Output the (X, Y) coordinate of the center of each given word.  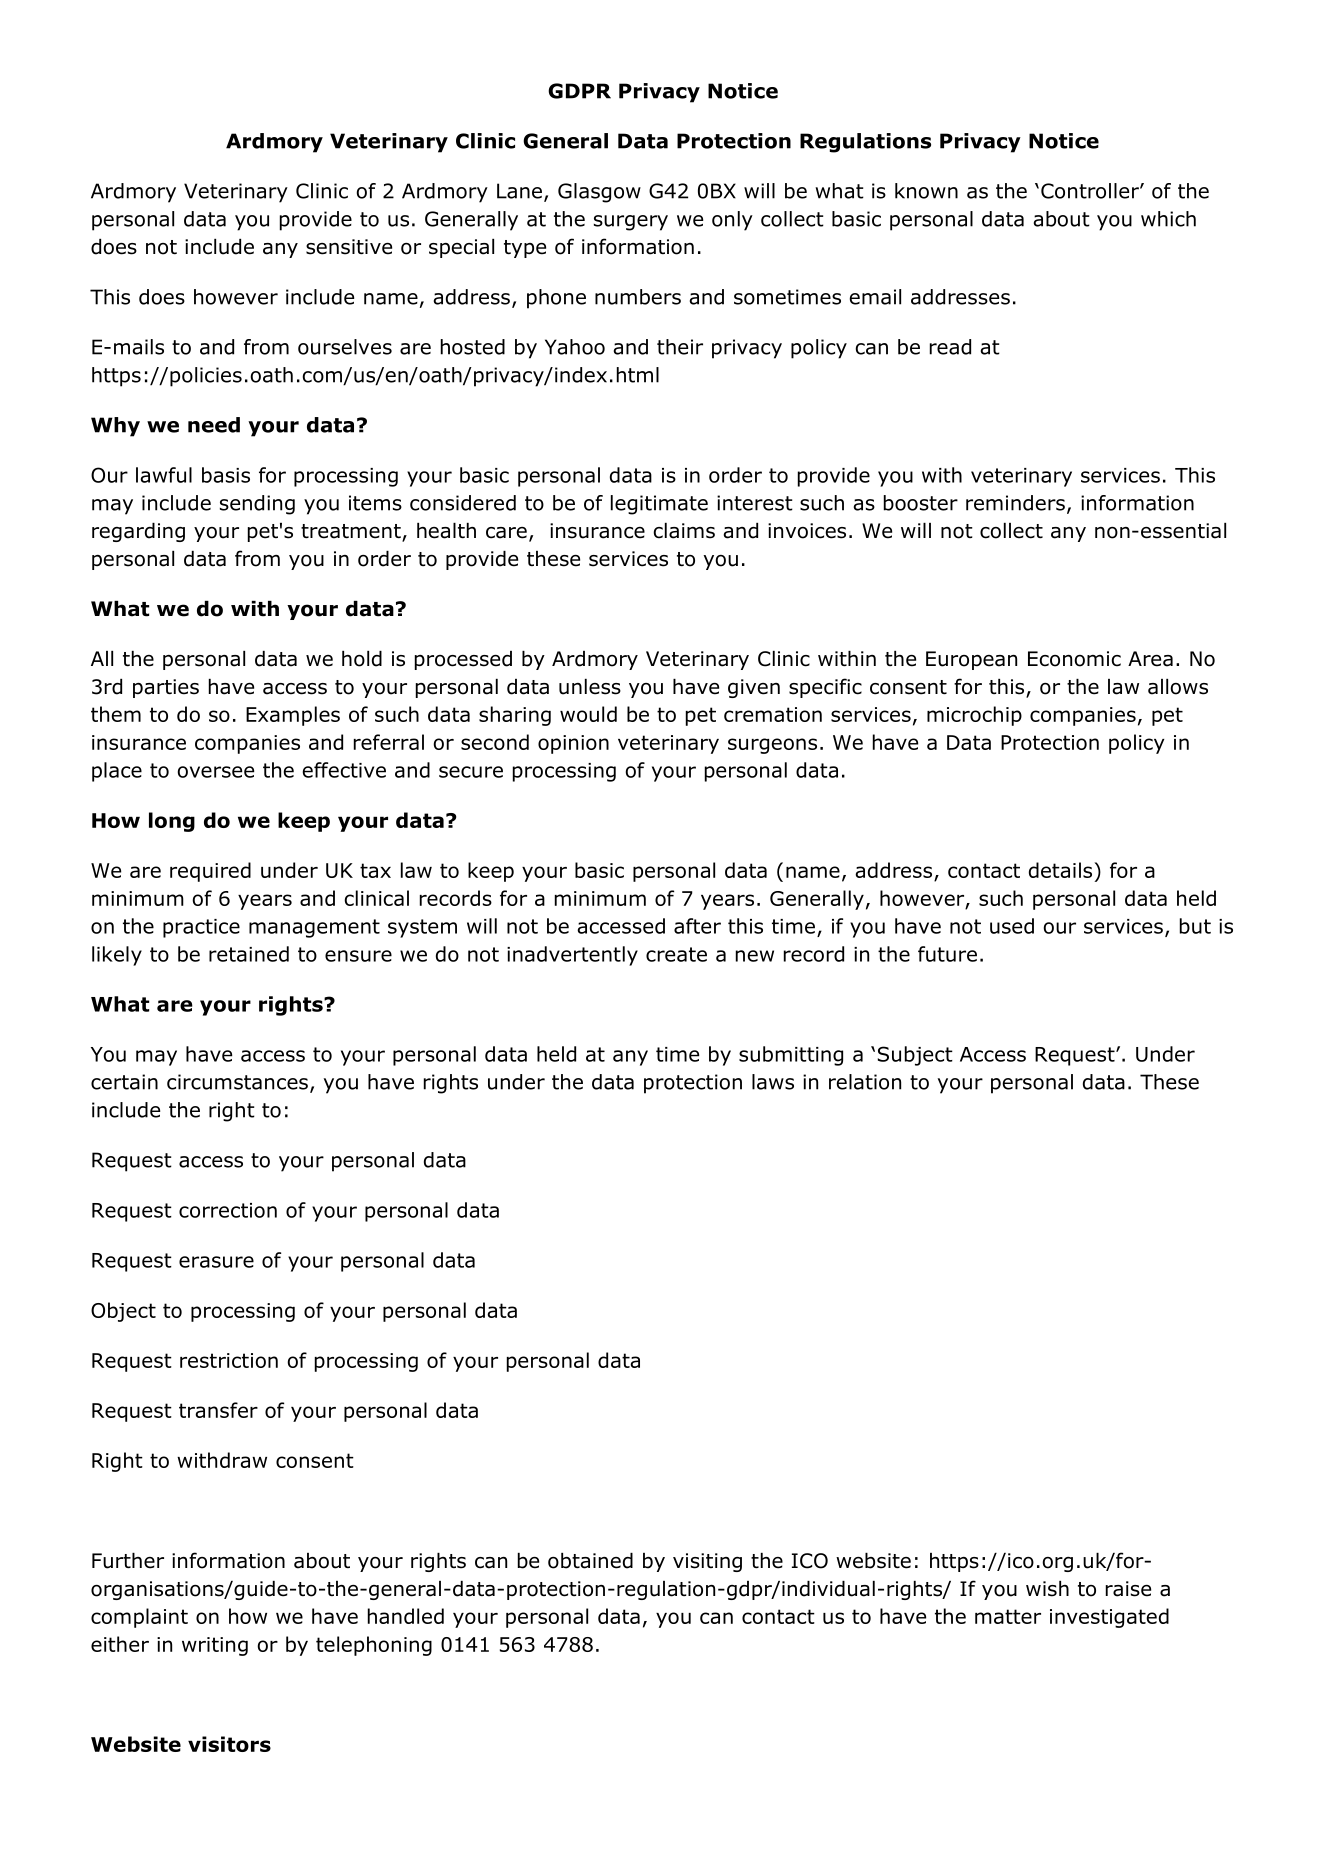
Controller (1091, 191)
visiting (707, 1562)
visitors (229, 1744)
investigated (1109, 1618)
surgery (631, 223)
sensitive (349, 247)
